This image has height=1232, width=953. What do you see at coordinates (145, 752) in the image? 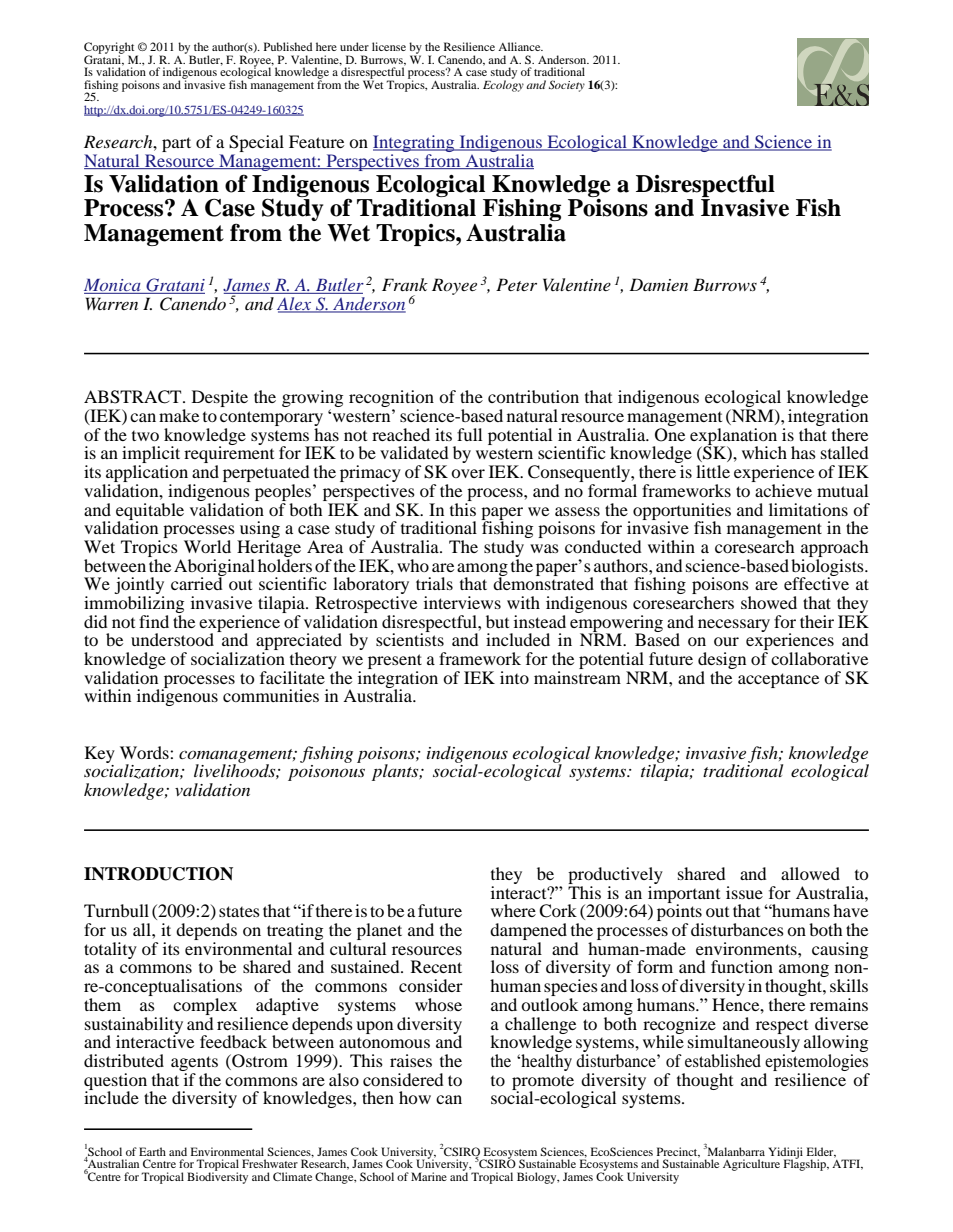
I see `Words` at bounding box center [145, 752].
